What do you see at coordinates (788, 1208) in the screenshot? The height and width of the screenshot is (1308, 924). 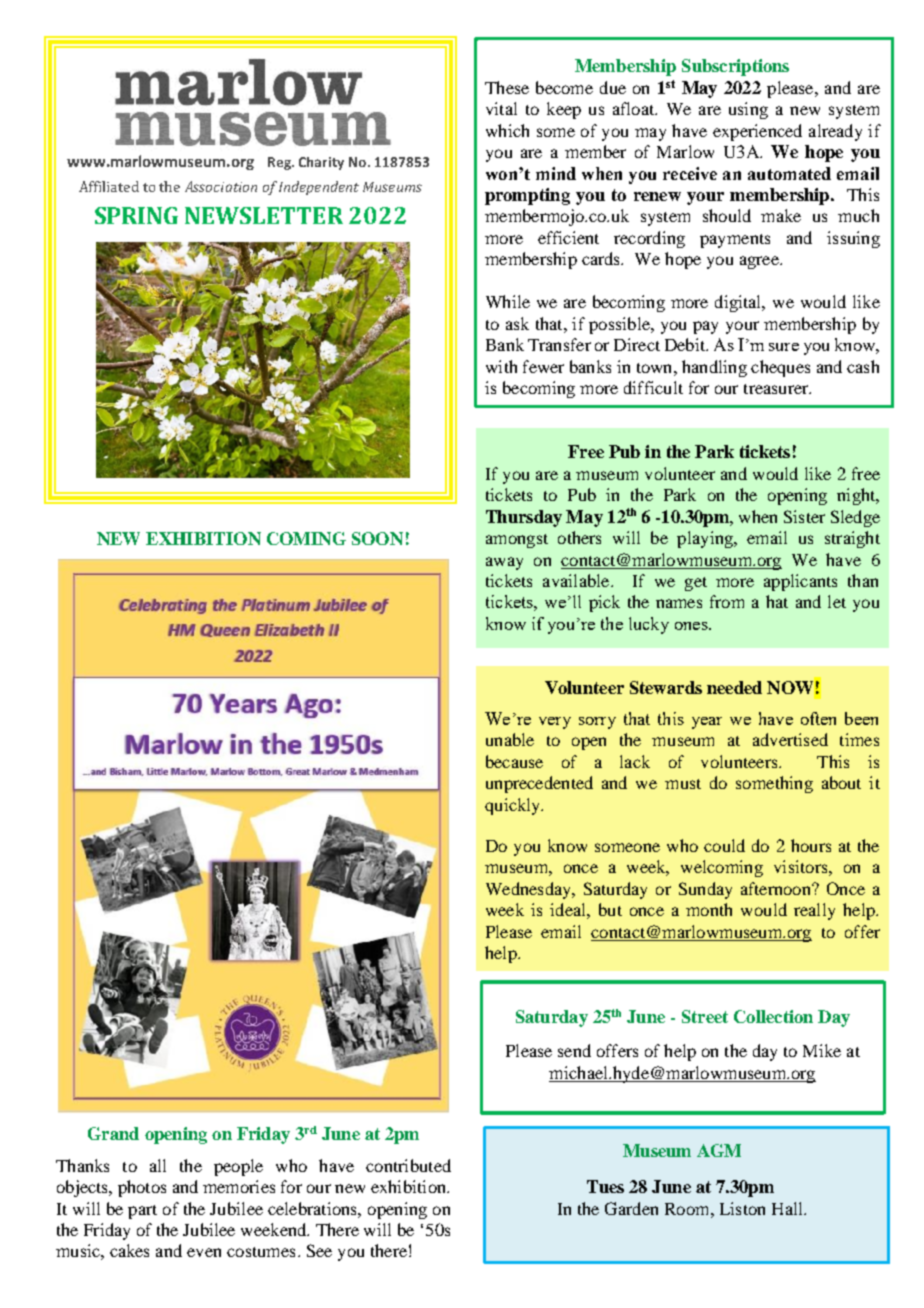 I see `Hall` at bounding box center [788, 1208].
